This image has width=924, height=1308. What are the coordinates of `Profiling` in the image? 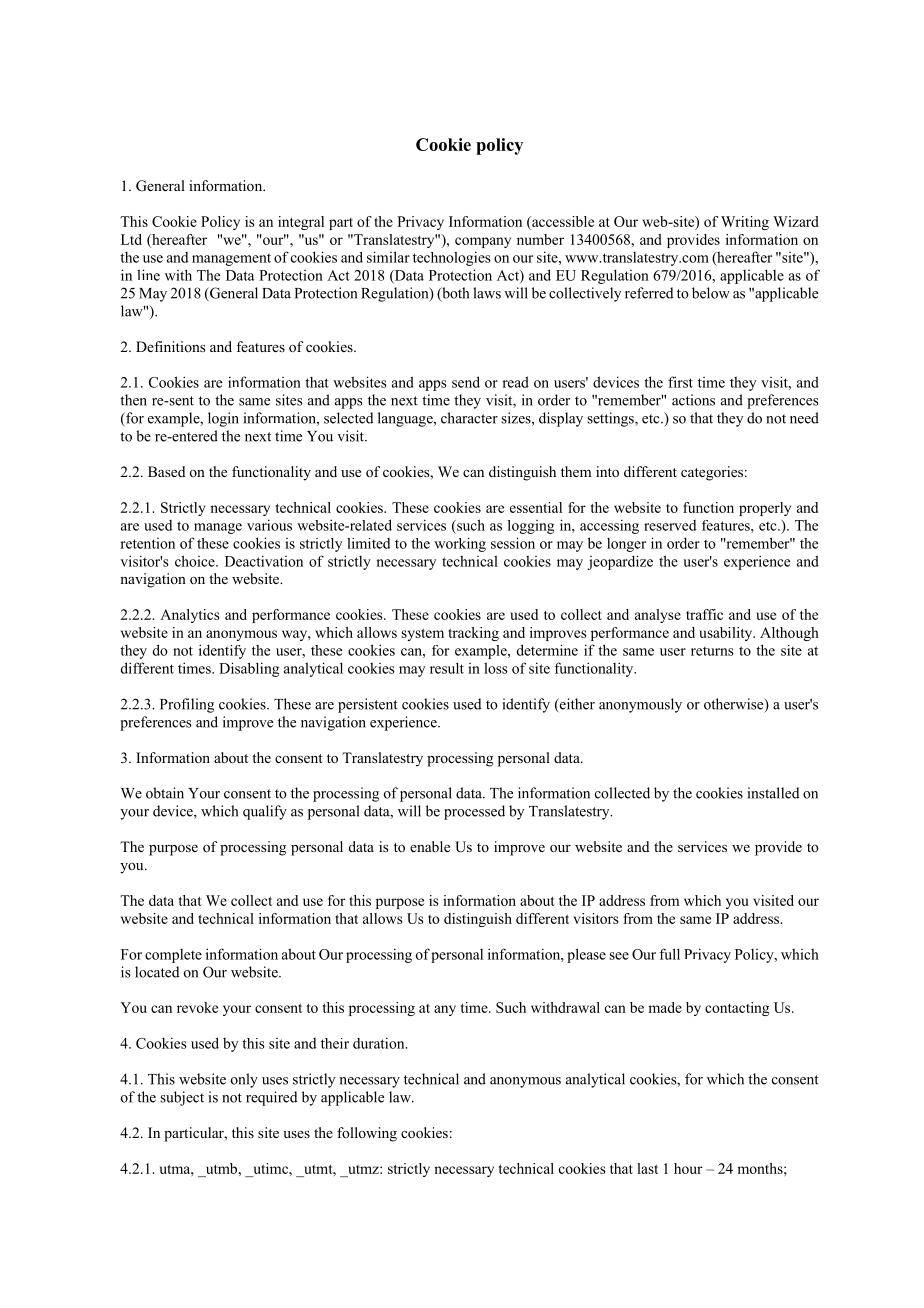 It's located at (187, 705).
